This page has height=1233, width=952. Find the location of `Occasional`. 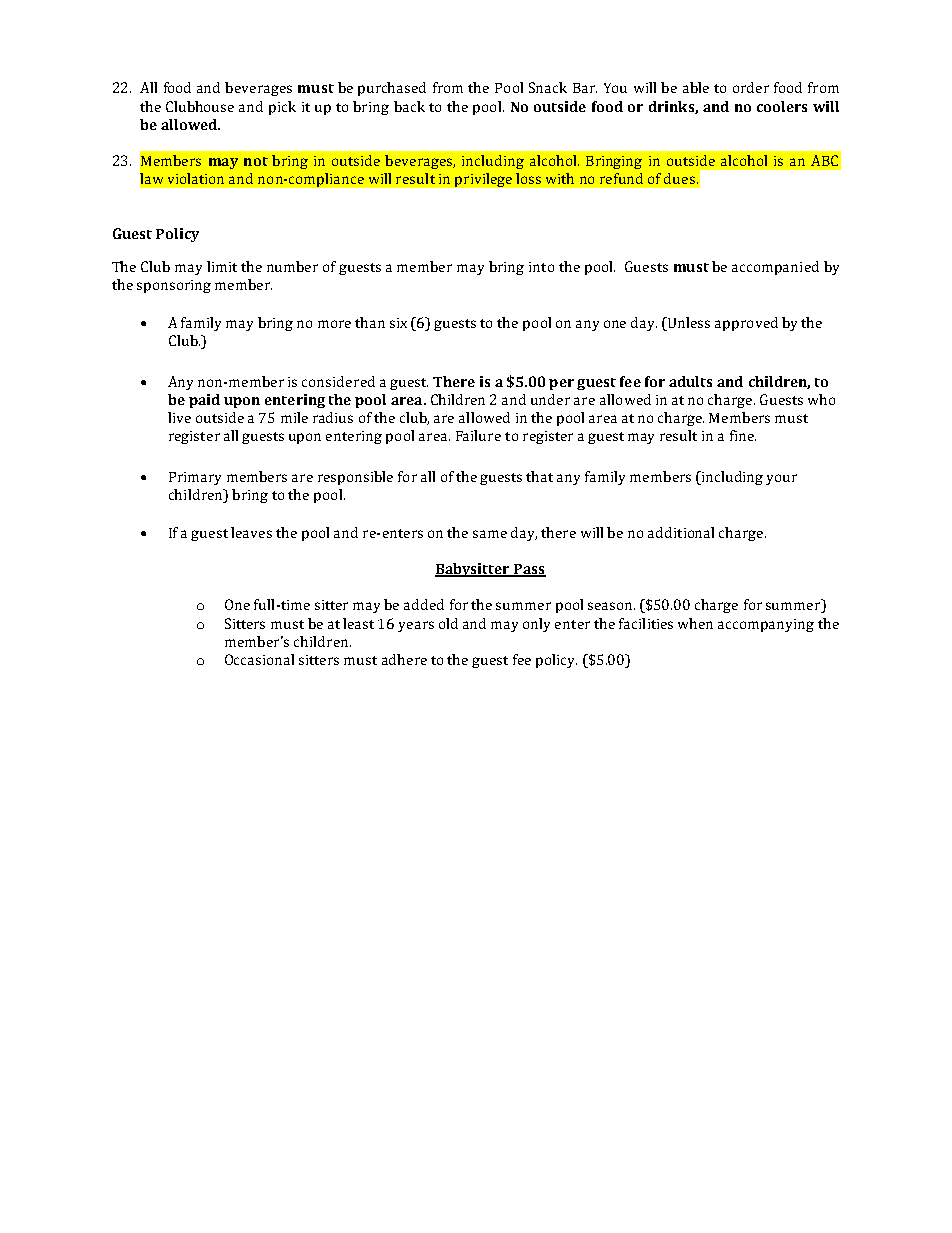

Occasional is located at coordinates (259, 659).
